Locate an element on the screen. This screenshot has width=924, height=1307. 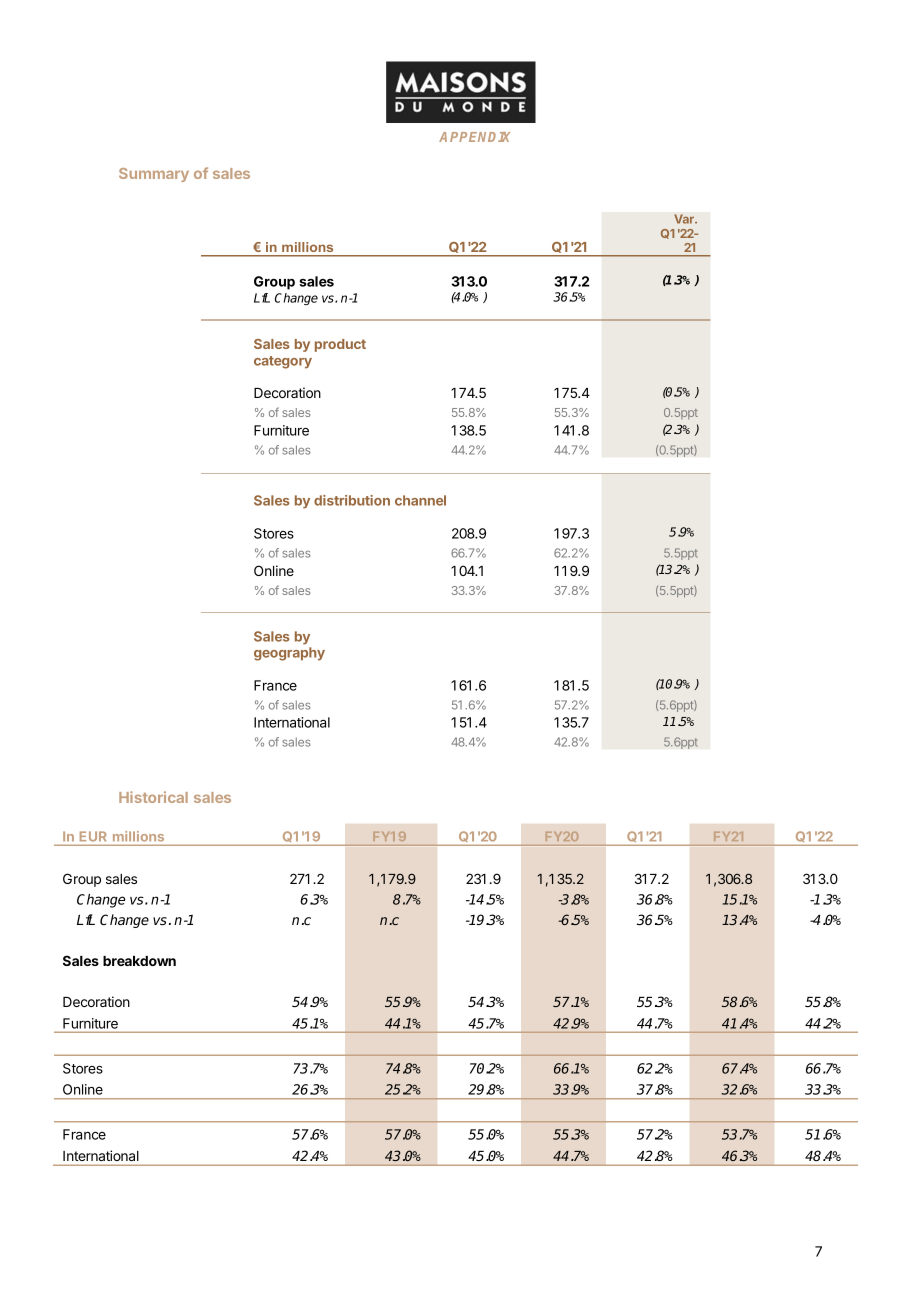
distribution is located at coordinates (352, 500).
